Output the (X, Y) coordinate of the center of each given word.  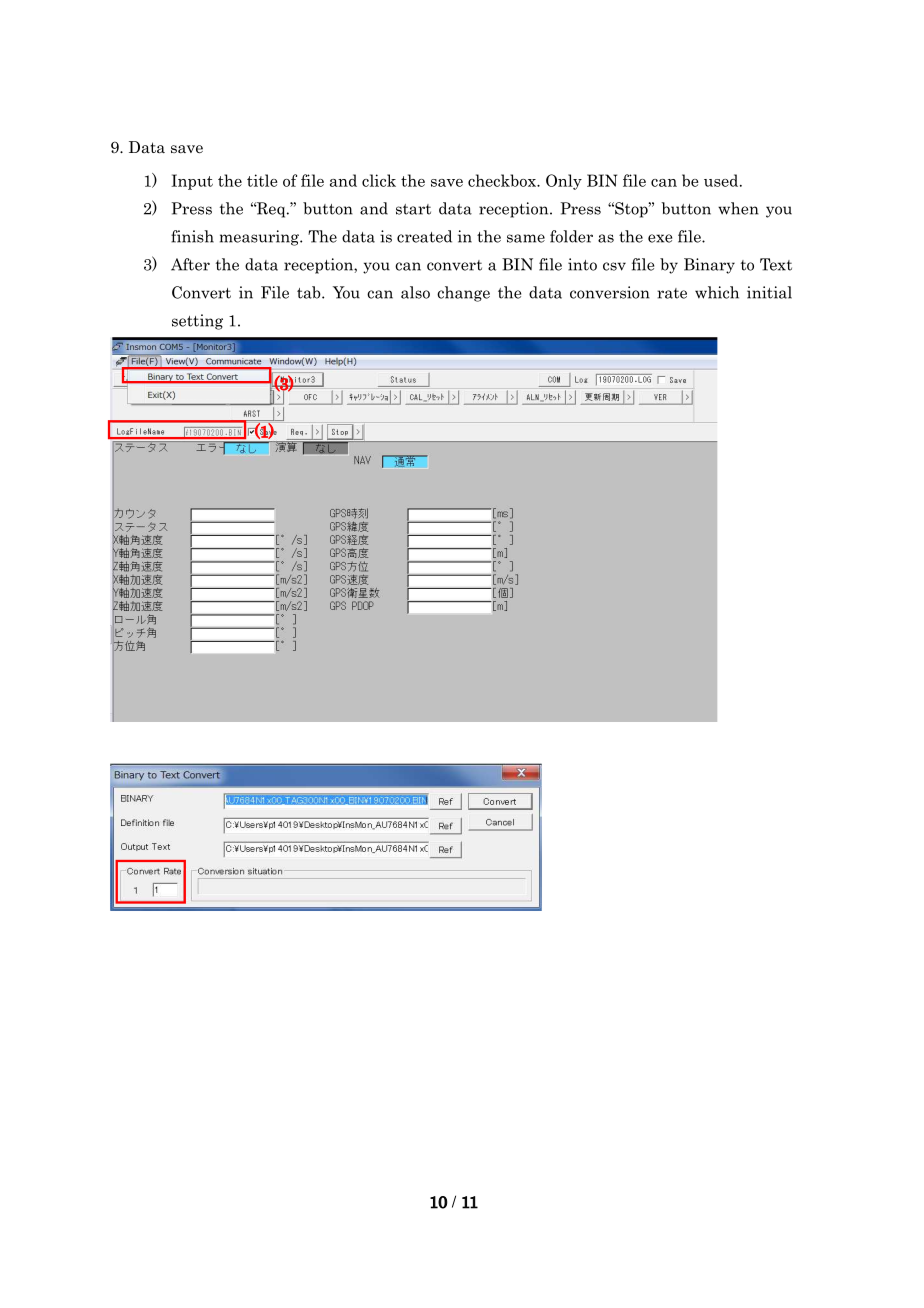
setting (197, 322)
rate (672, 293)
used (722, 180)
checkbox (503, 180)
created (424, 236)
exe (660, 238)
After (190, 264)
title (262, 180)
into (582, 264)
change (463, 294)
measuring (260, 238)
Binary (709, 266)
